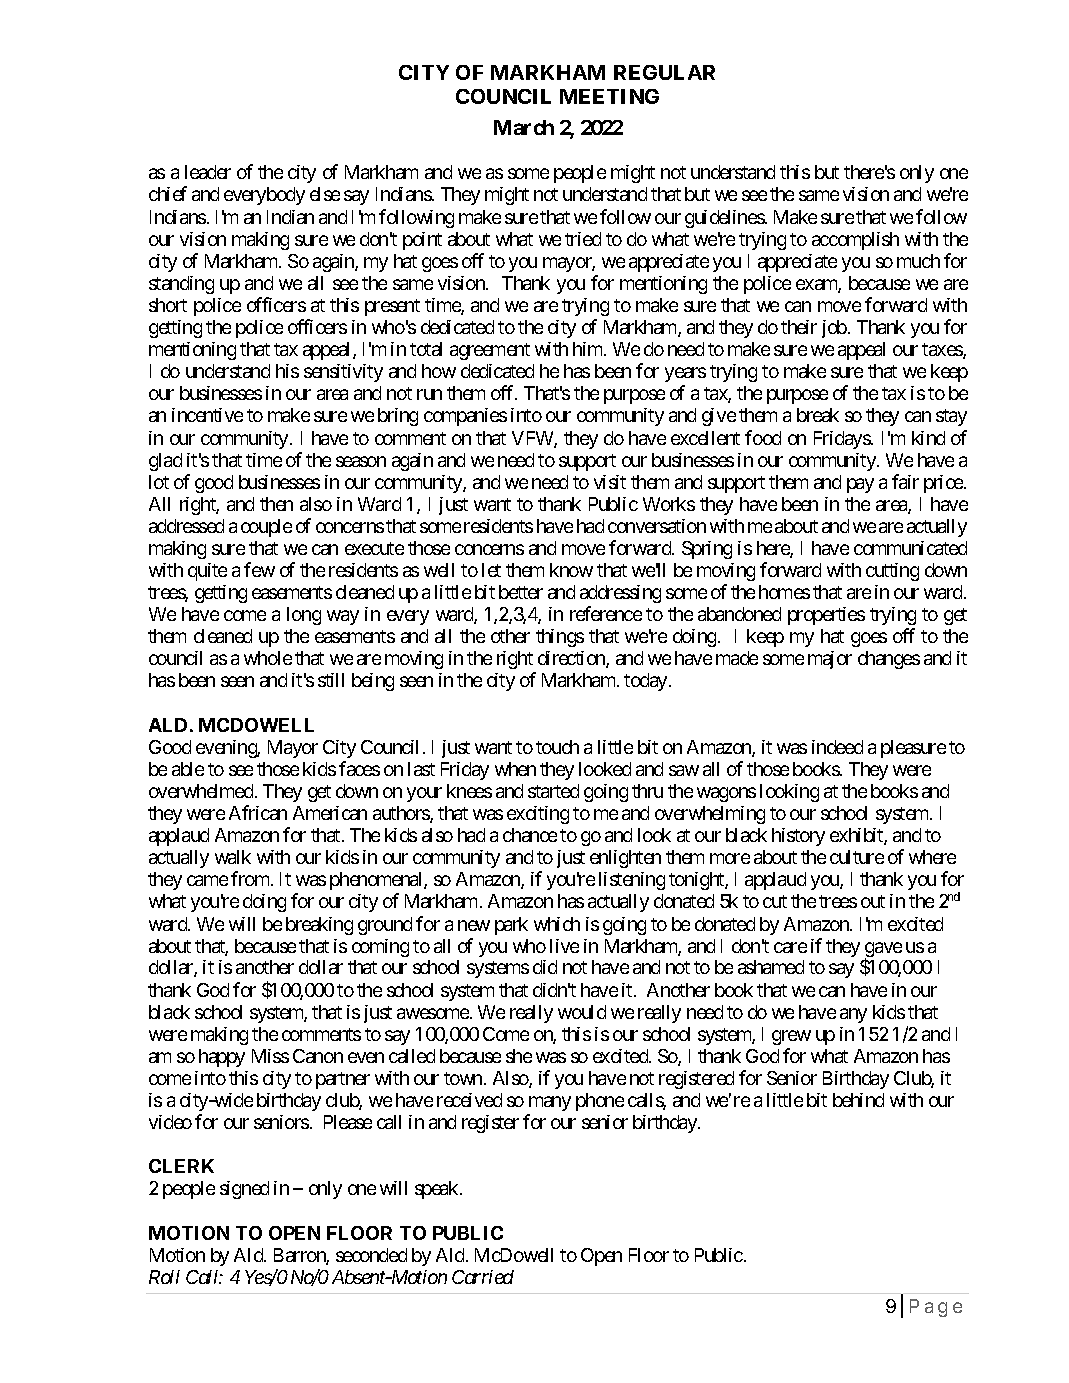 This document has height=1383, width=1069. Describe the element at coordinates (589, 349) in the document. I see `him` at that location.
